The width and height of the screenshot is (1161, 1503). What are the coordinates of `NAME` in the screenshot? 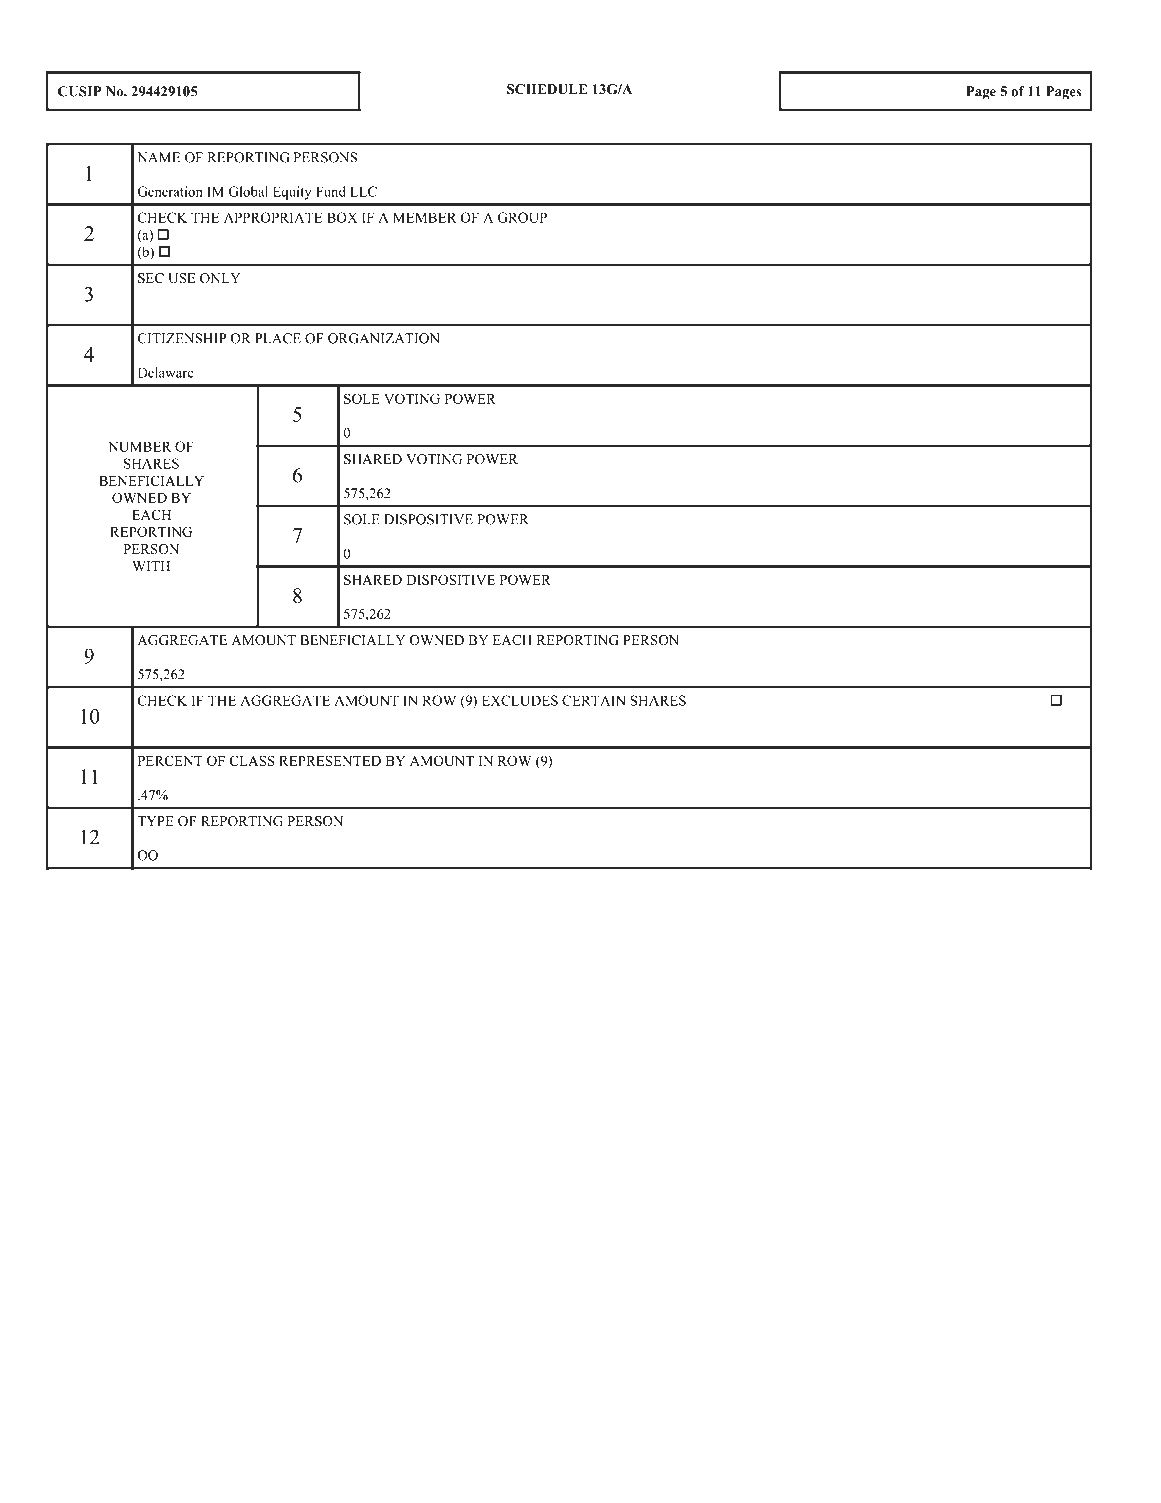 It's located at (159, 157).
